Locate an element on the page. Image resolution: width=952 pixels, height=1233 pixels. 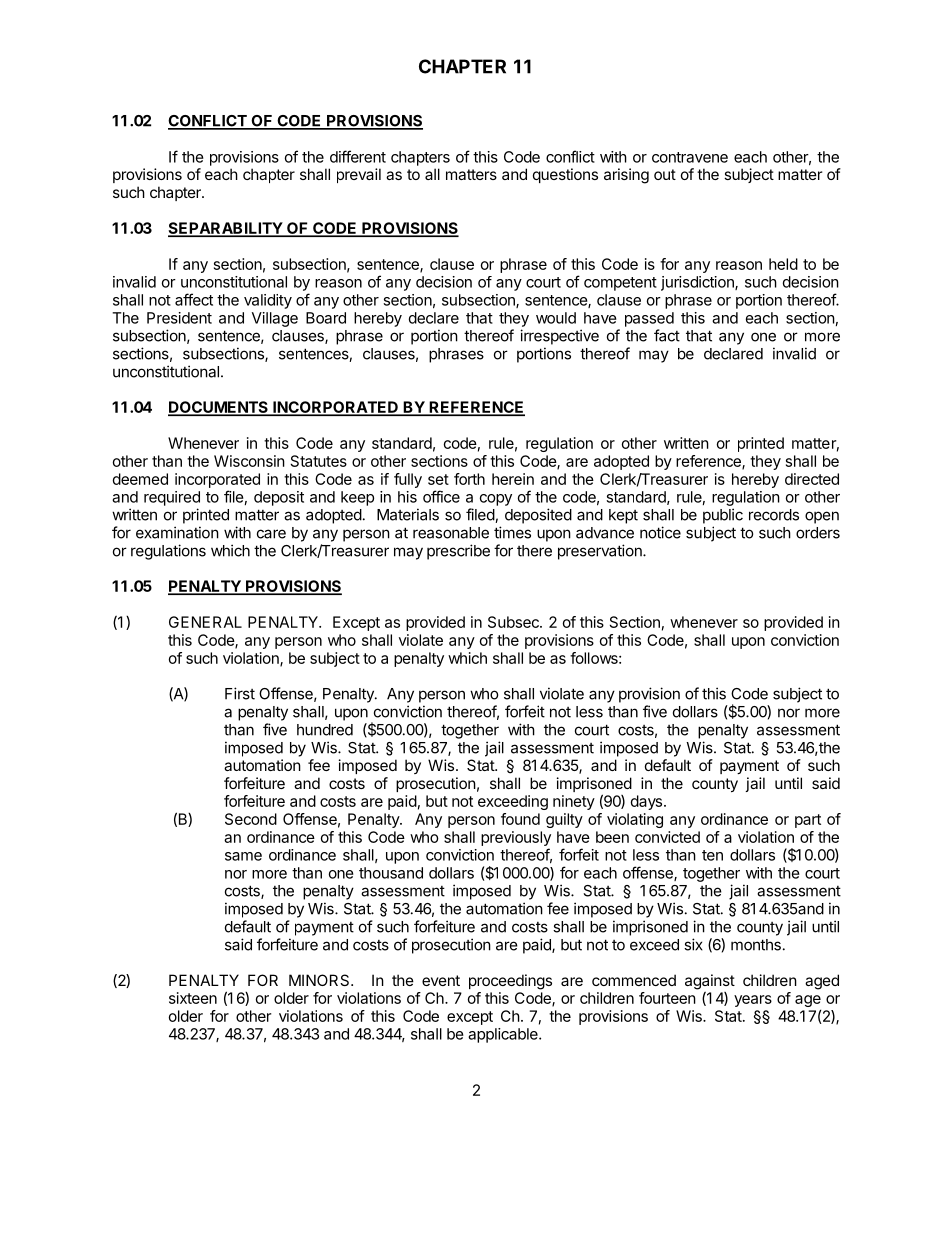
fact is located at coordinates (667, 335).
